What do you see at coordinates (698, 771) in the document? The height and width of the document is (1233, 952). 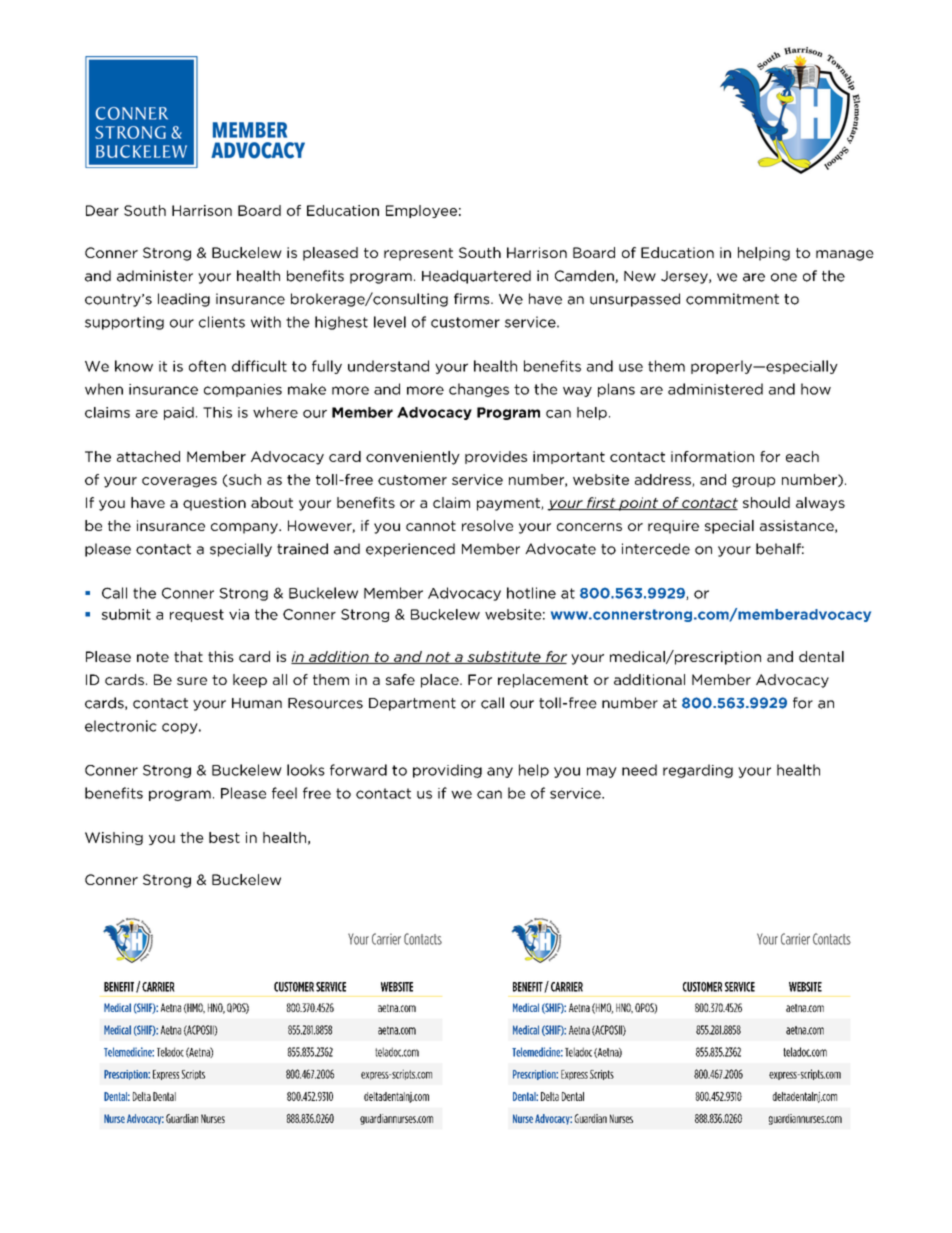 I see `regarding` at bounding box center [698, 771].
